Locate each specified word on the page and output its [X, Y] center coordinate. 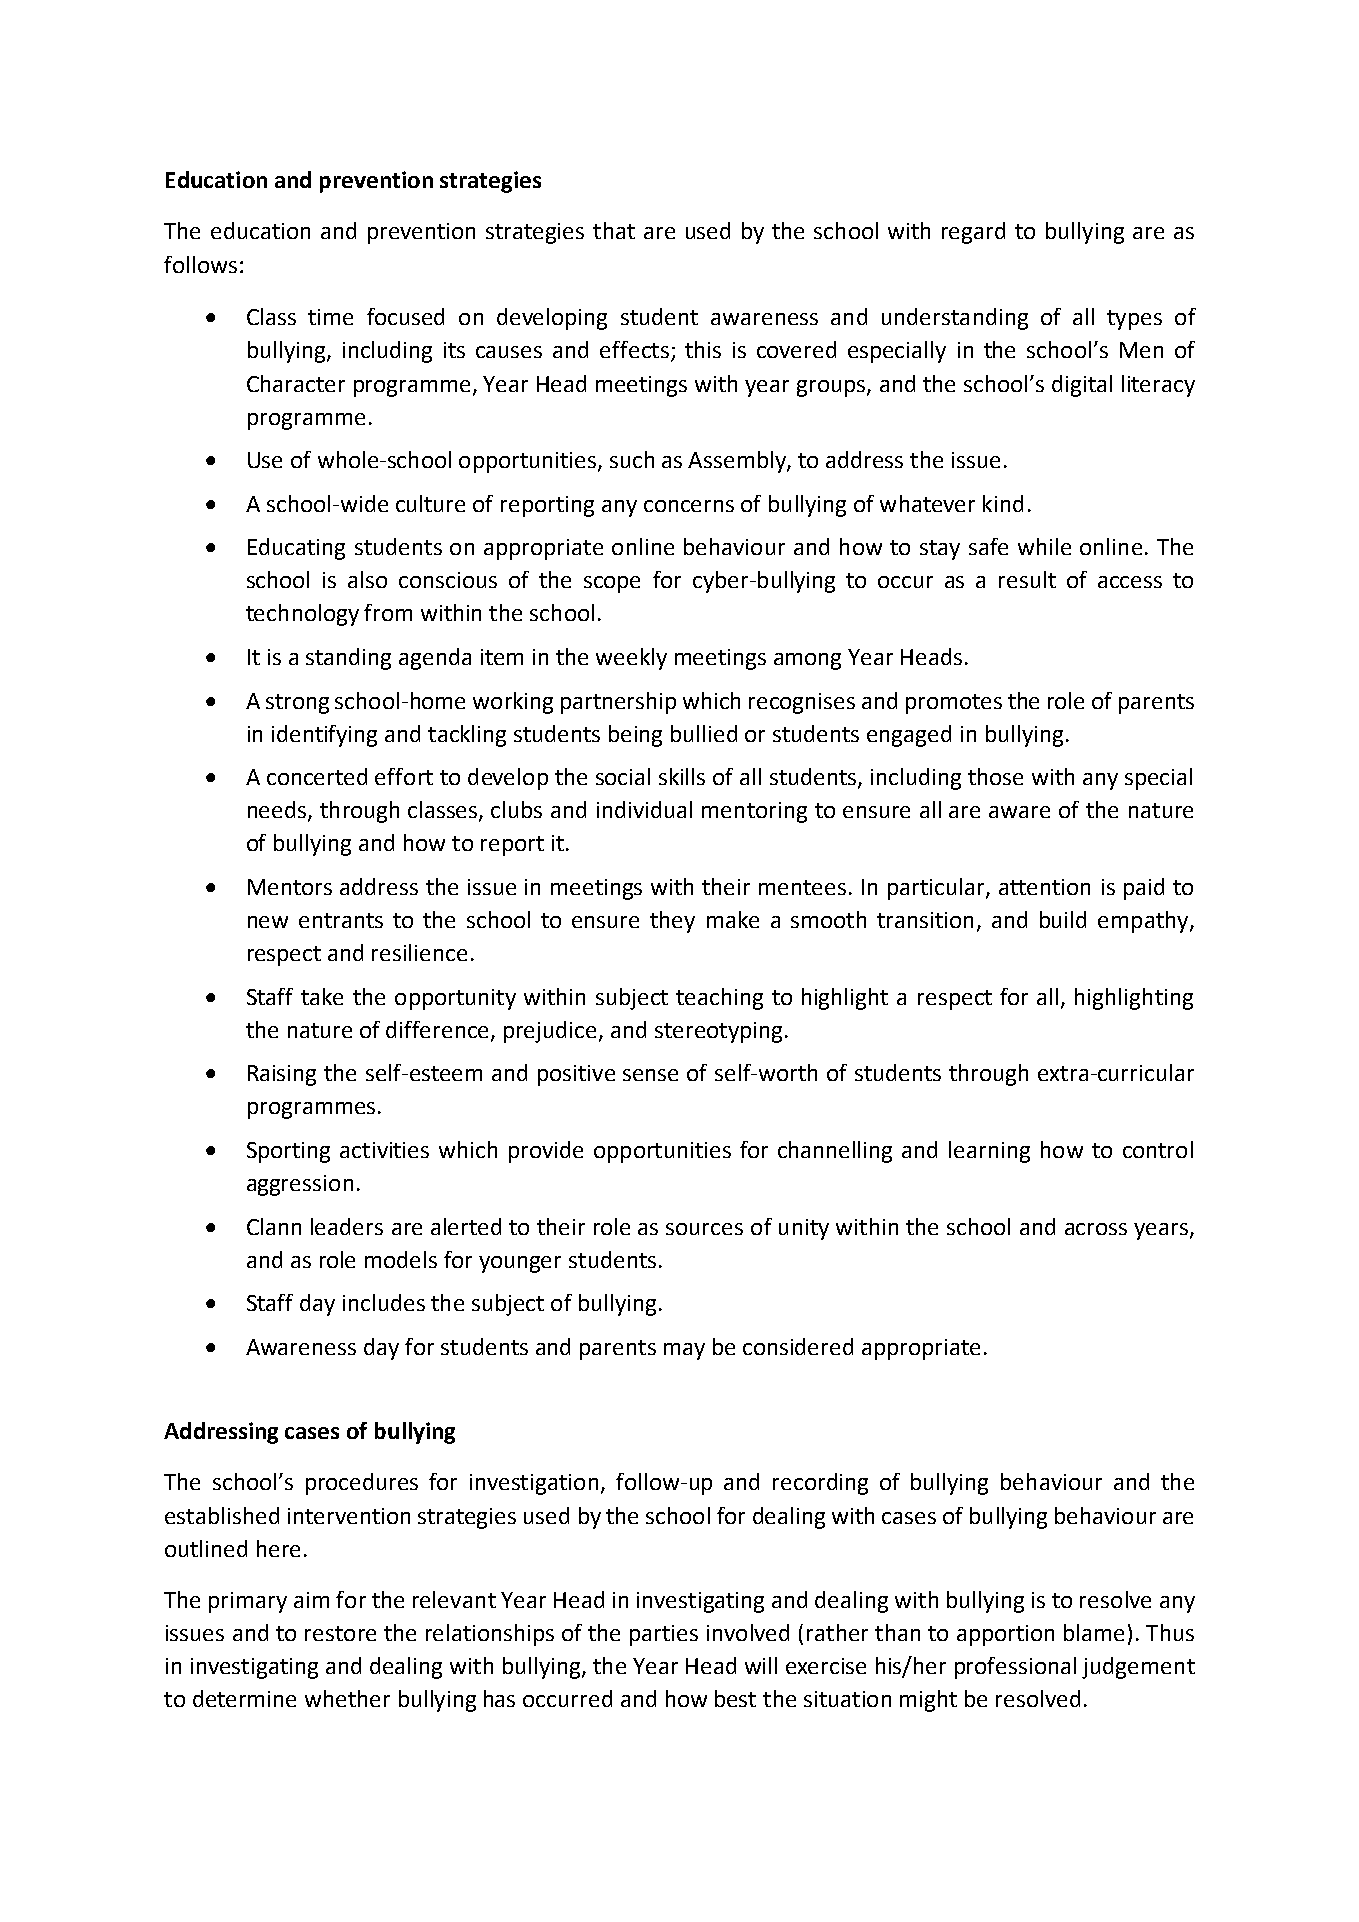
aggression [300, 1185]
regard [973, 233]
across [1096, 1229]
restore [340, 1633]
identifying [324, 736]
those [995, 776]
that [614, 230]
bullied [704, 733]
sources [704, 1229]
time [330, 317]
